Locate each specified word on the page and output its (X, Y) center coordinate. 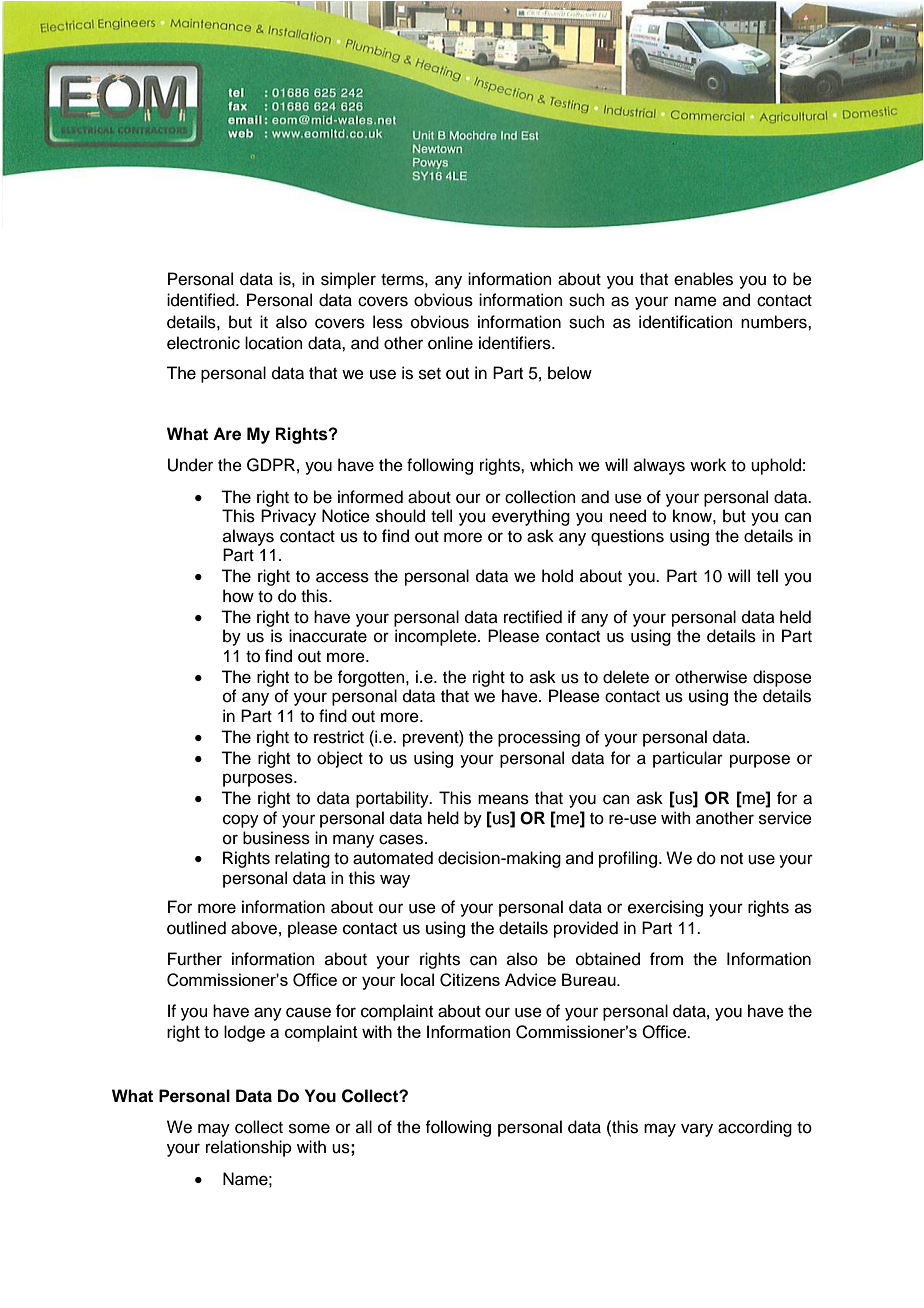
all (364, 1126)
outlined (196, 928)
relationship (249, 1148)
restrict (339, 737)
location (274, 343)
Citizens (470, 980)
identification (686, 322)
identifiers (516, 343)
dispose (782, 678)
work (708, 465)
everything (531, 517)
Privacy (288, 517)
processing (539, 738)
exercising (665, 908)
